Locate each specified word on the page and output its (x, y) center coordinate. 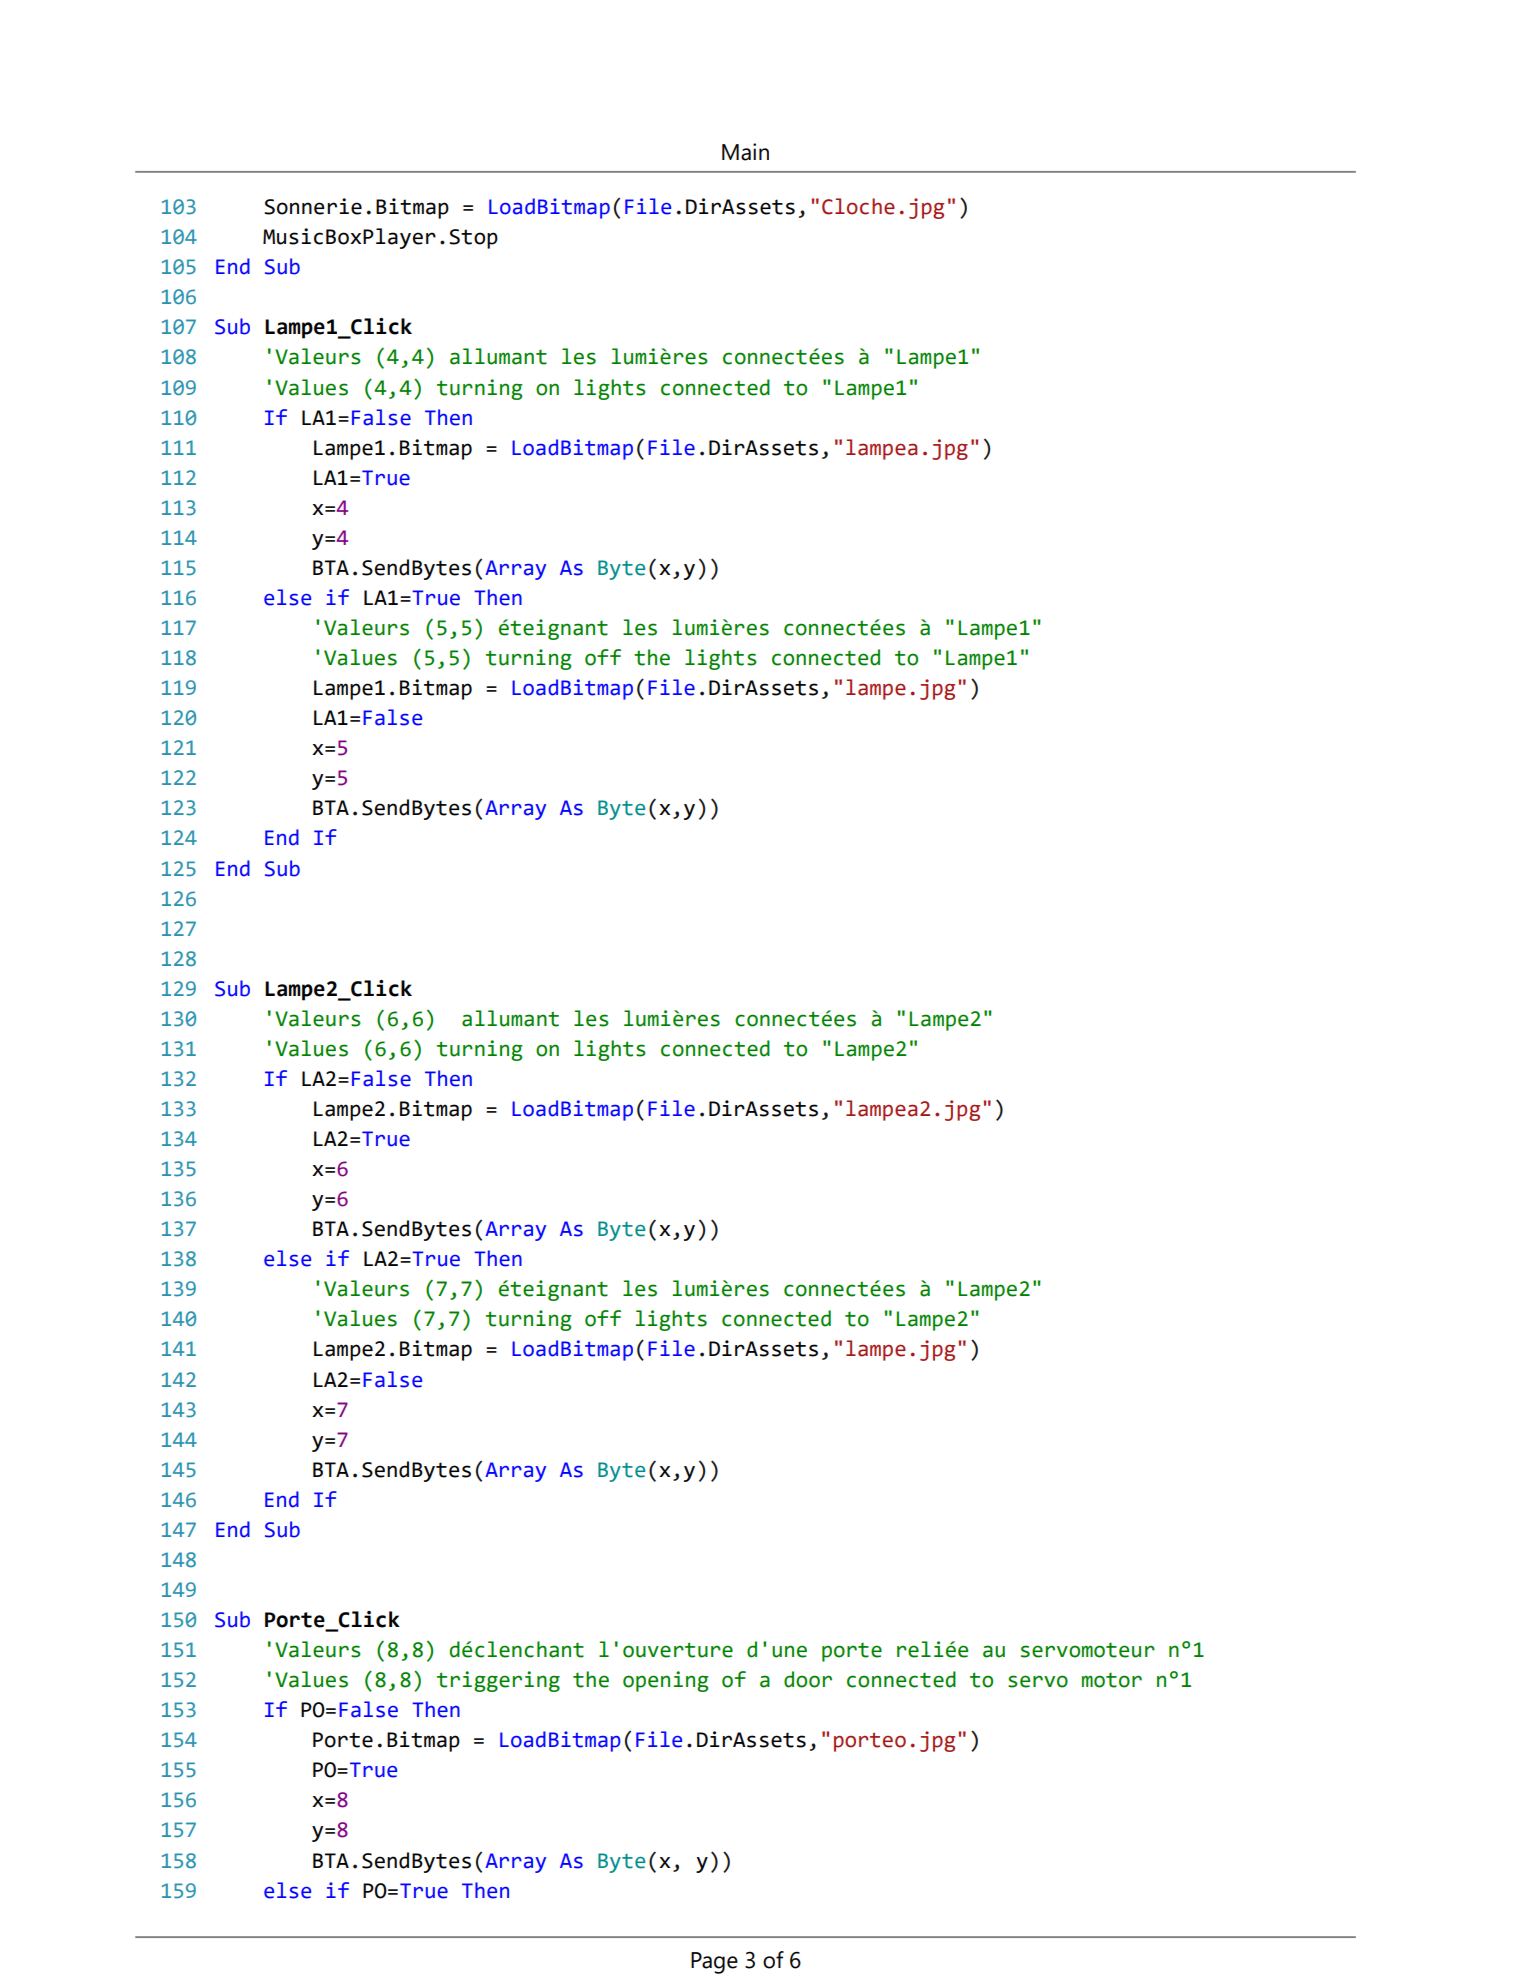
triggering (498, 1681)
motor (1112, 1680)
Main (745, 152)
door (808, 1679)
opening (666, 1681)
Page (714, 1963)
